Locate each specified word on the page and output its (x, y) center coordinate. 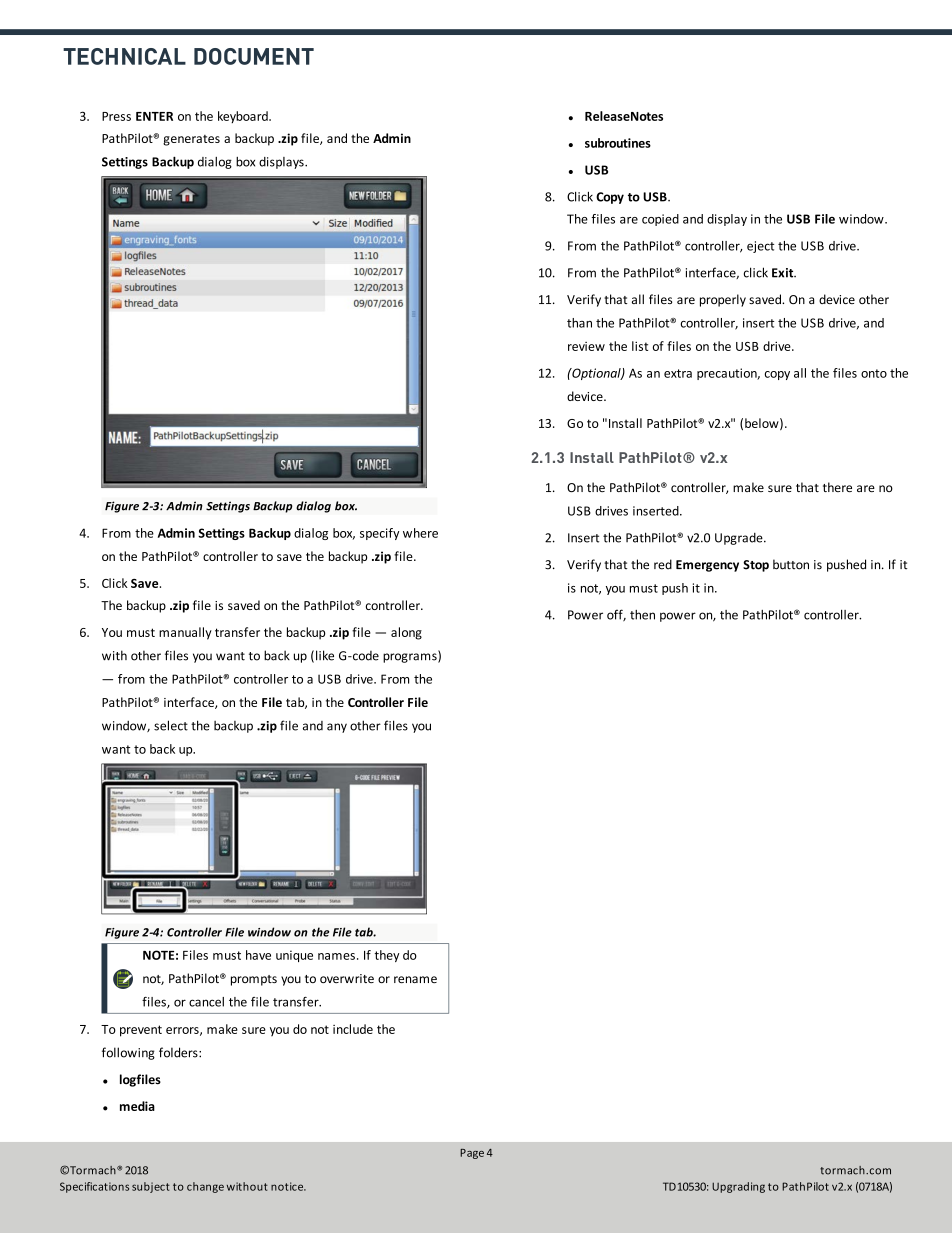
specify (379, 534)
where (420, 533)
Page (472, 1154)
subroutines (618, 143)
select (171, 725)
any (337, 728)
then (642, 615)
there (837, 487)
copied (660, 220)
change (205, 1187)
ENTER (154, 116)
